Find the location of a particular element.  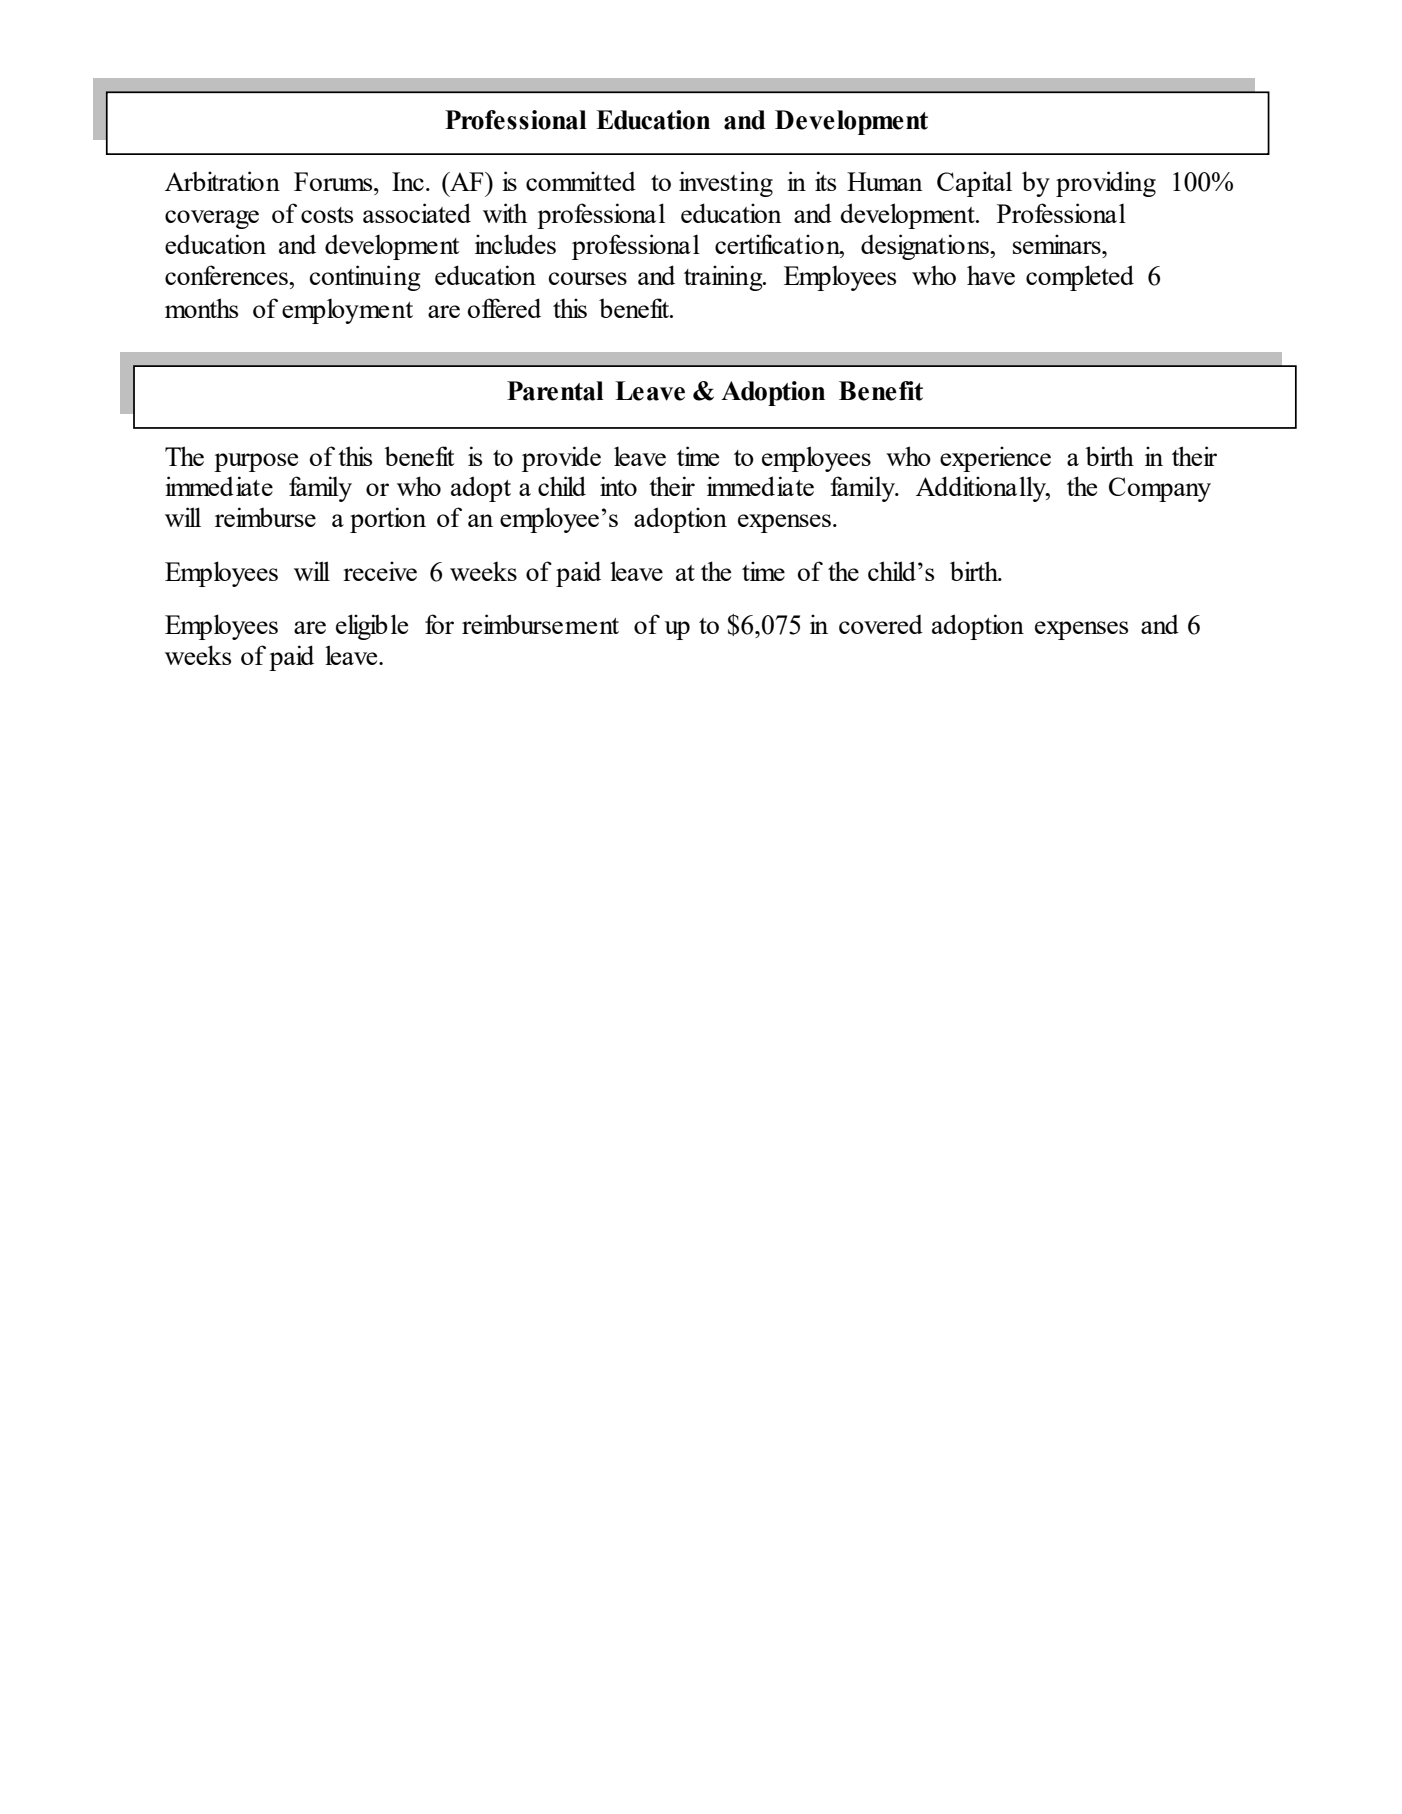

investing is located at coordinates (726, 184).
